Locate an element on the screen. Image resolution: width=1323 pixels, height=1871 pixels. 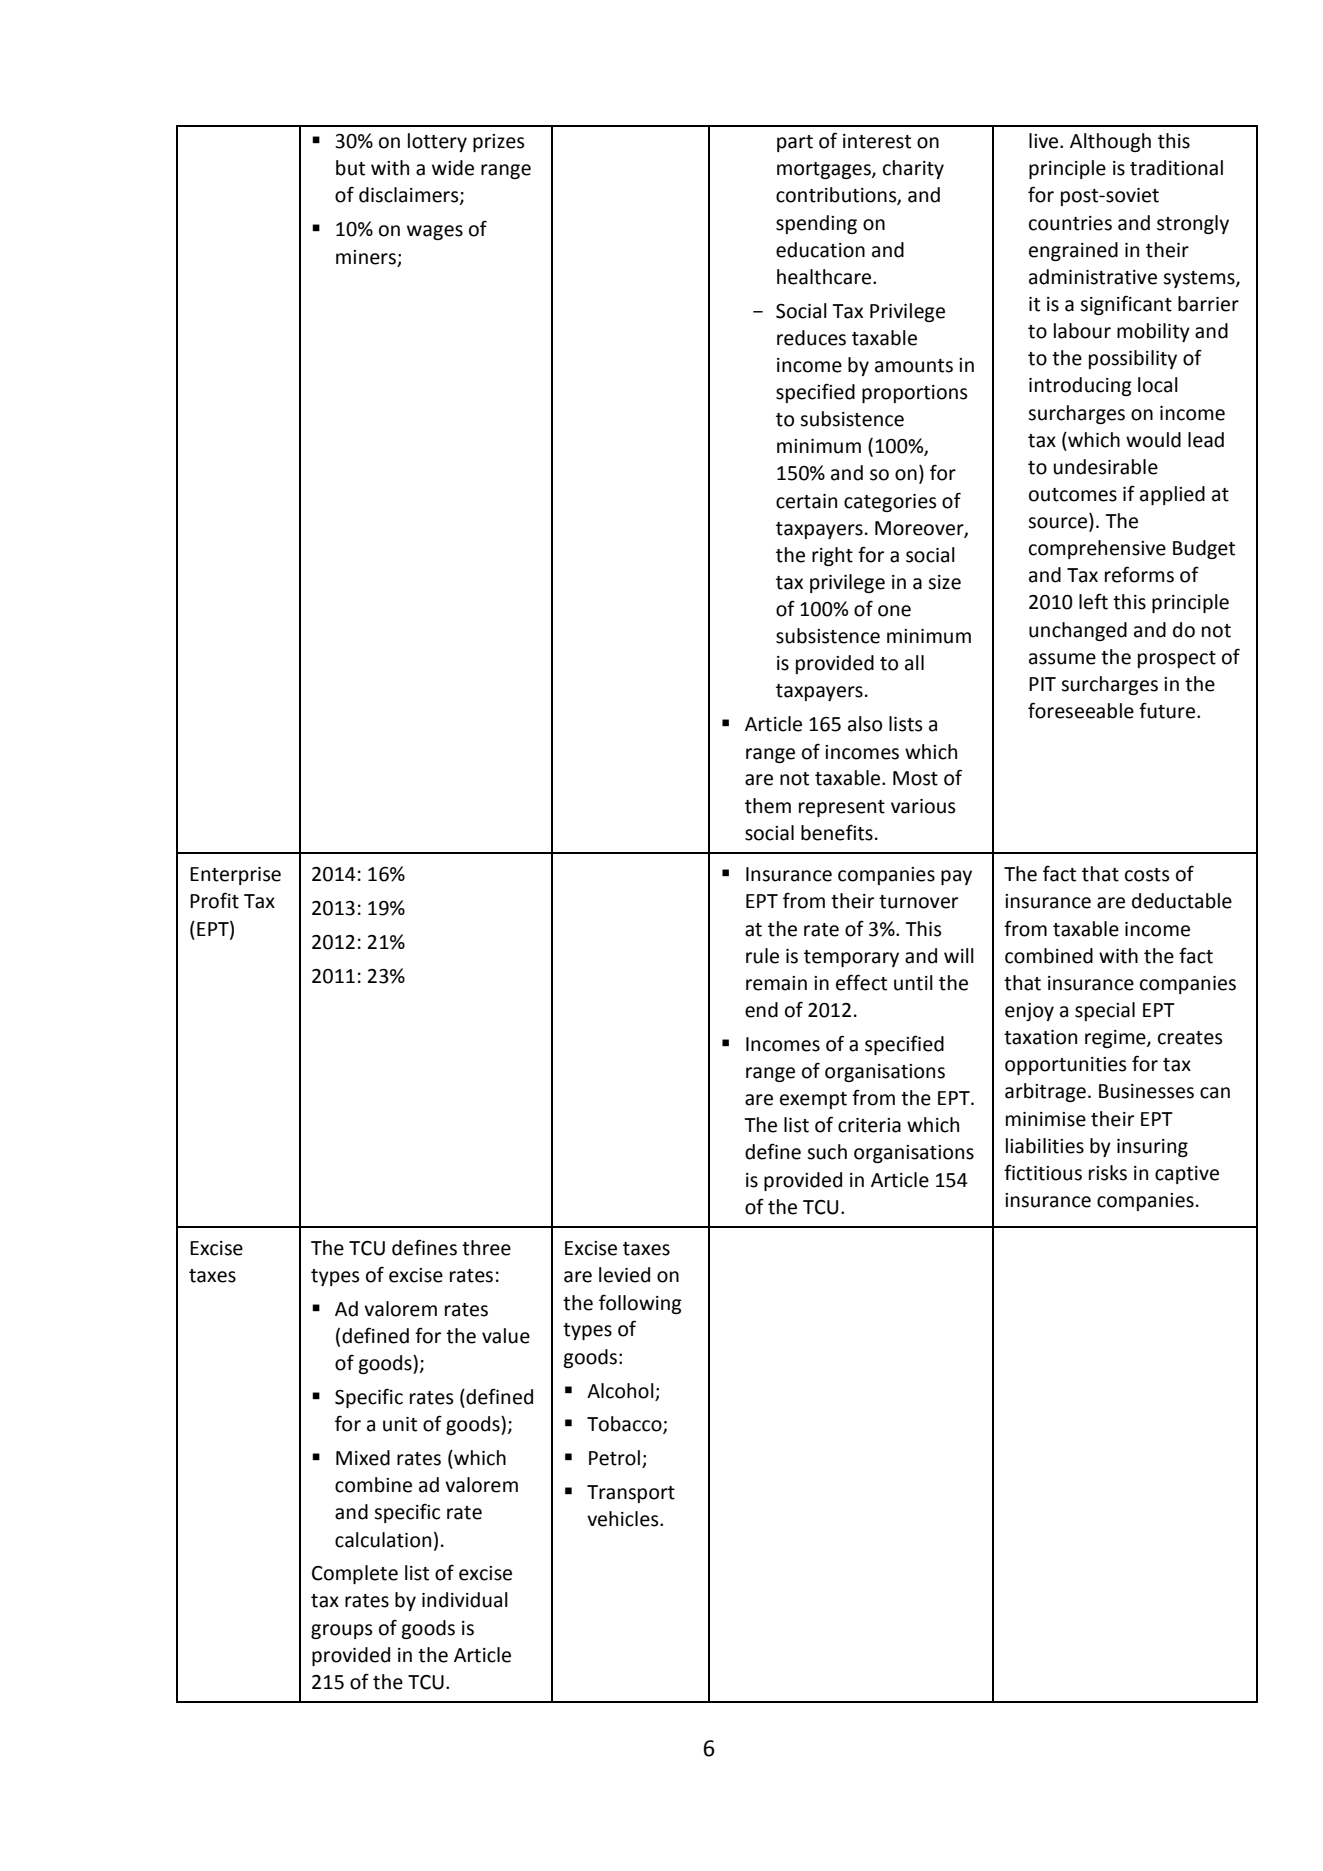
Transport is located at coordinates (631, 1494).
